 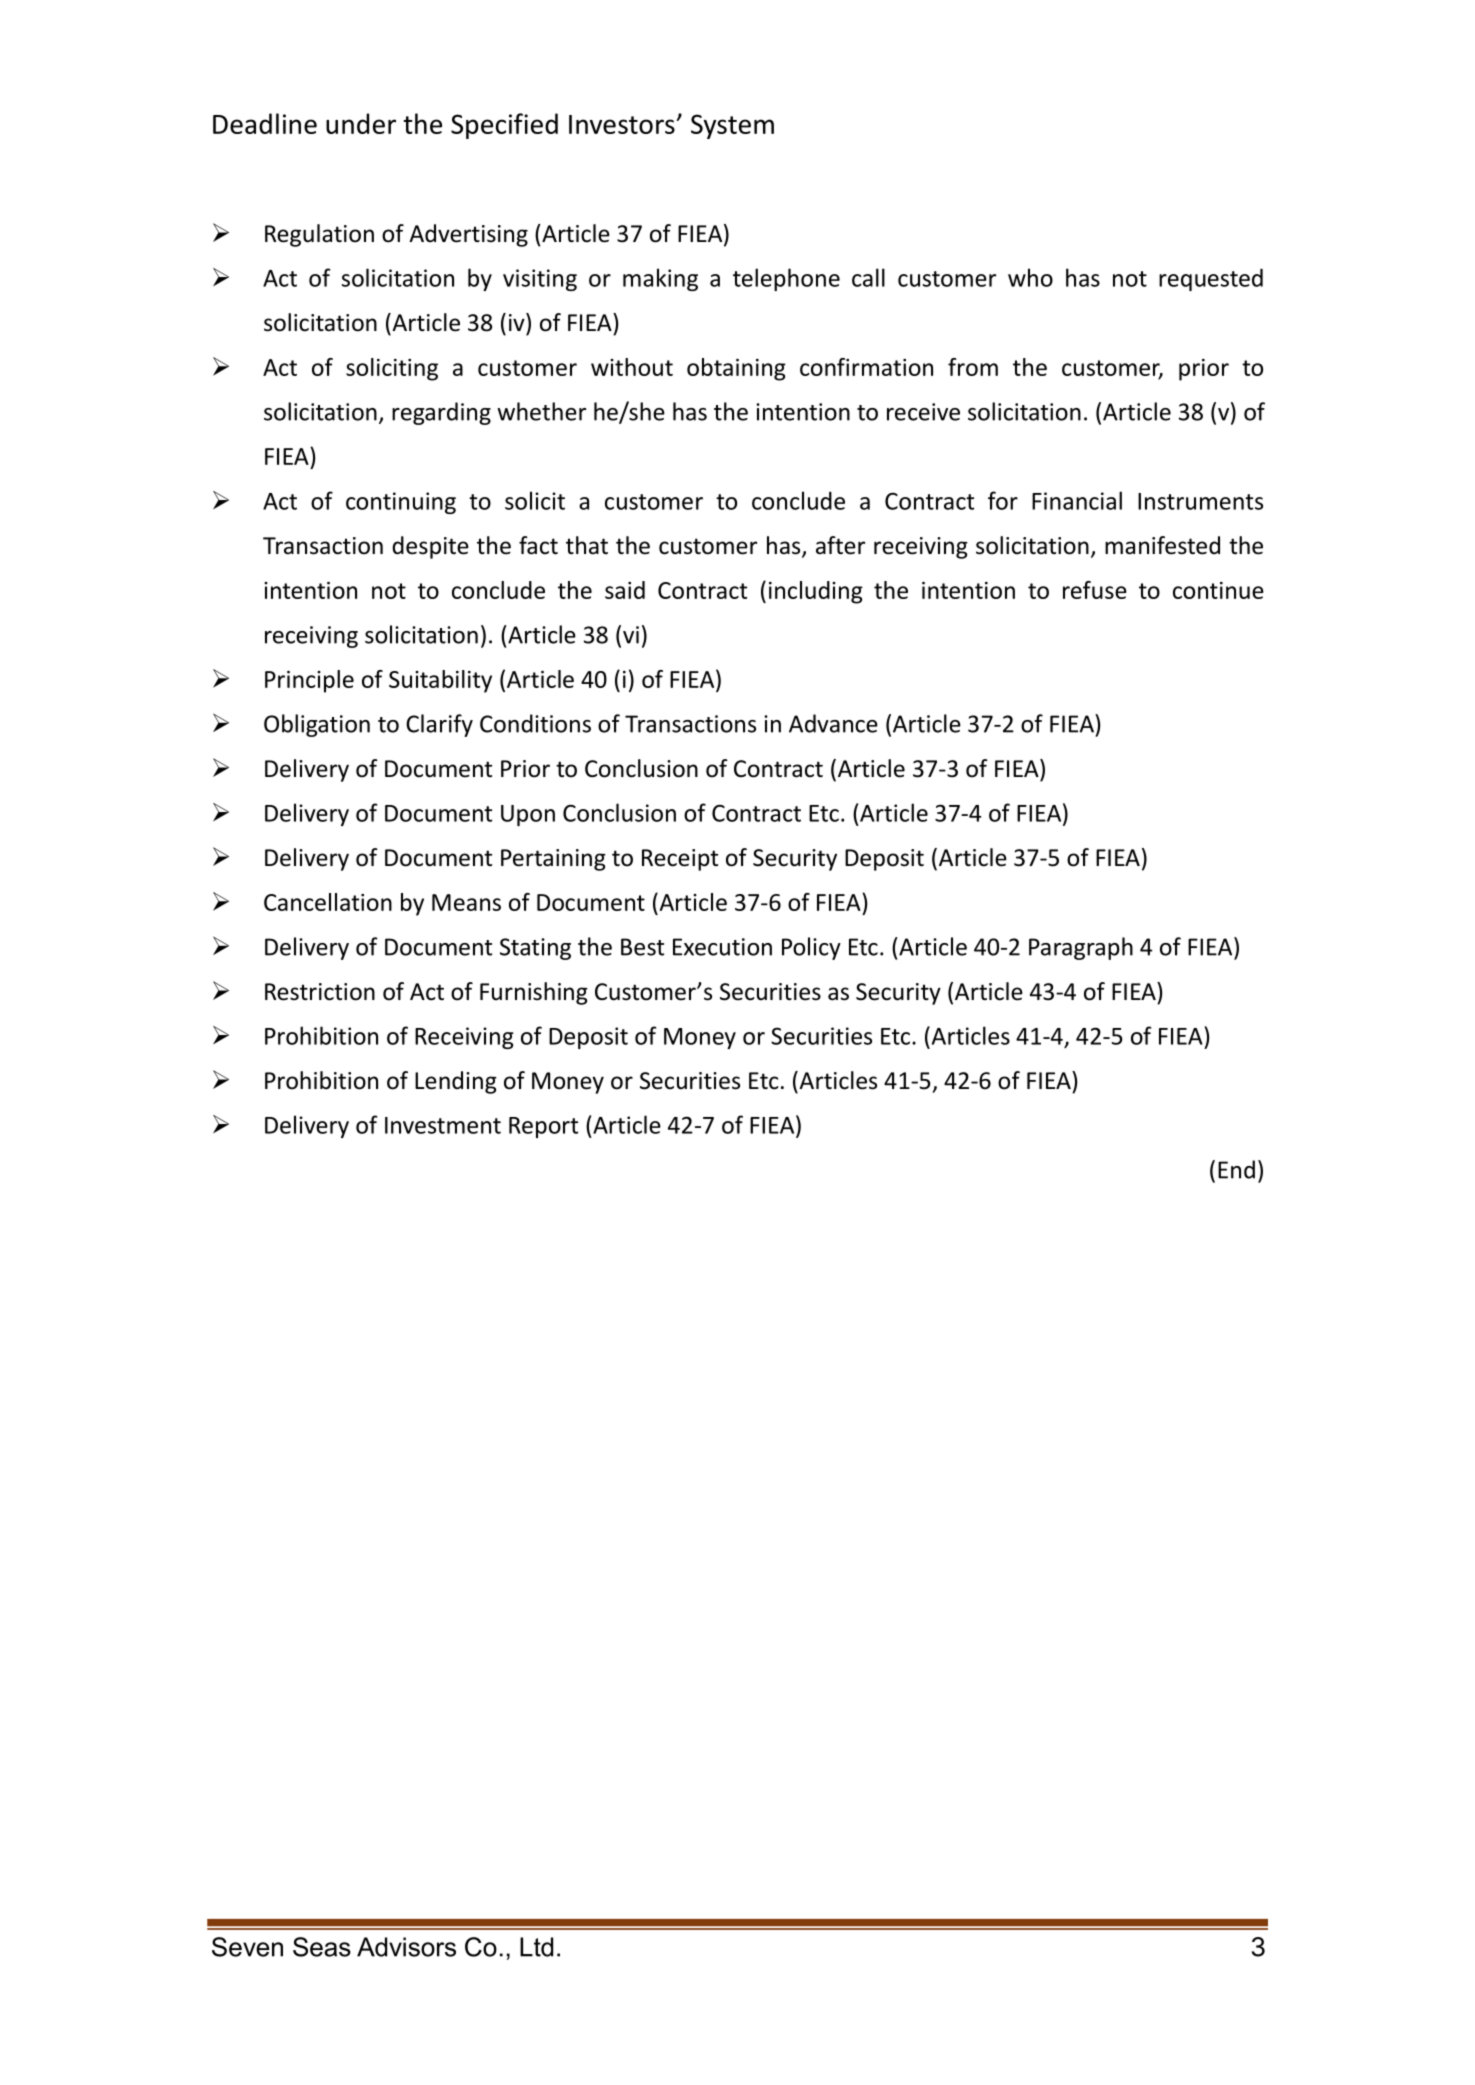 I want to click on Paragraph, so click(x=1081, y=948).
